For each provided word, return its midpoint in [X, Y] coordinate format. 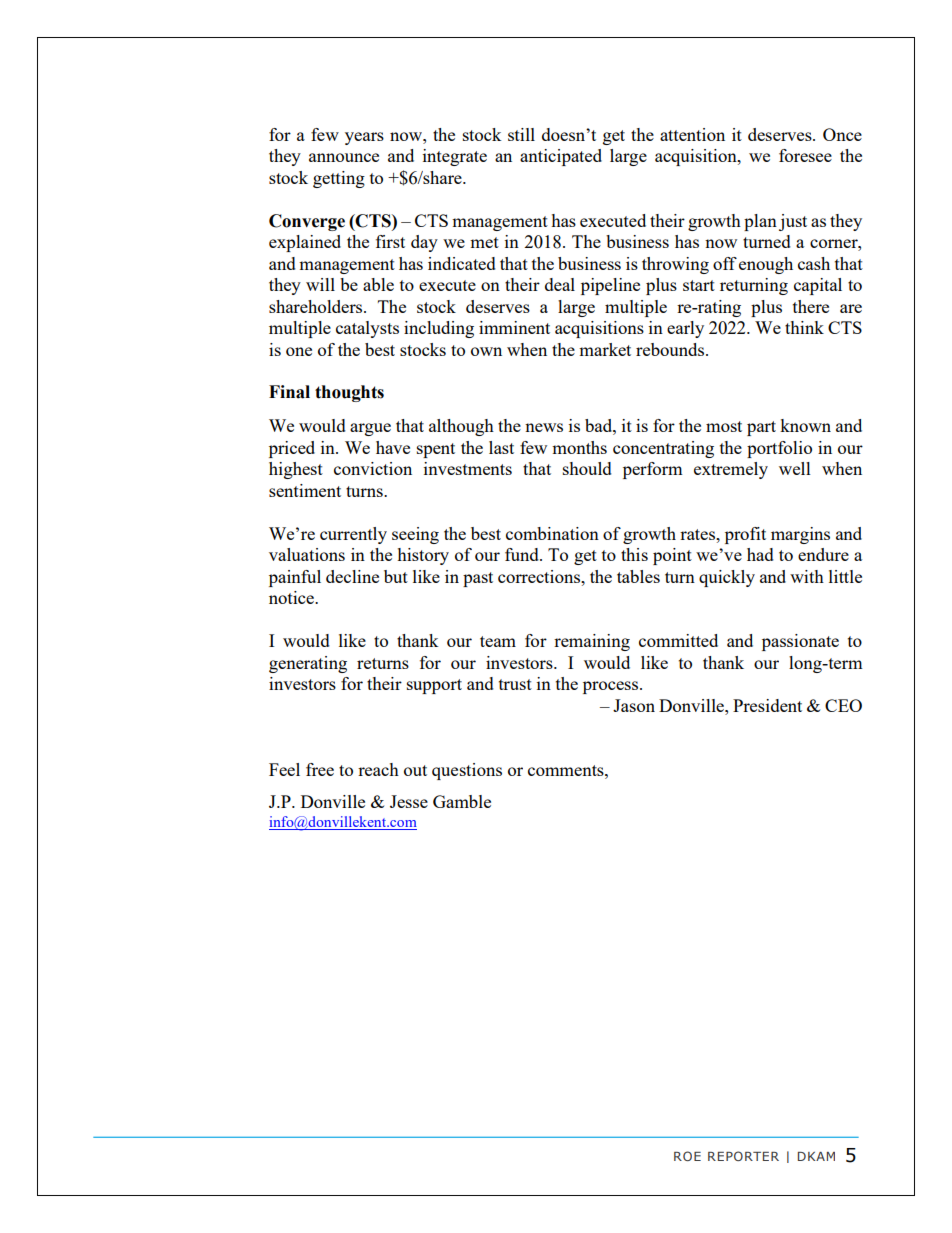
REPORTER [743, 1156]
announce [344, 157]
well [795, 468]
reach [378, 769]
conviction [373, 468]
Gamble [462, 801]
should [587, 468]
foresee [805, 155]
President [767, 705]
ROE [687, 1156]
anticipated [561, 157]
